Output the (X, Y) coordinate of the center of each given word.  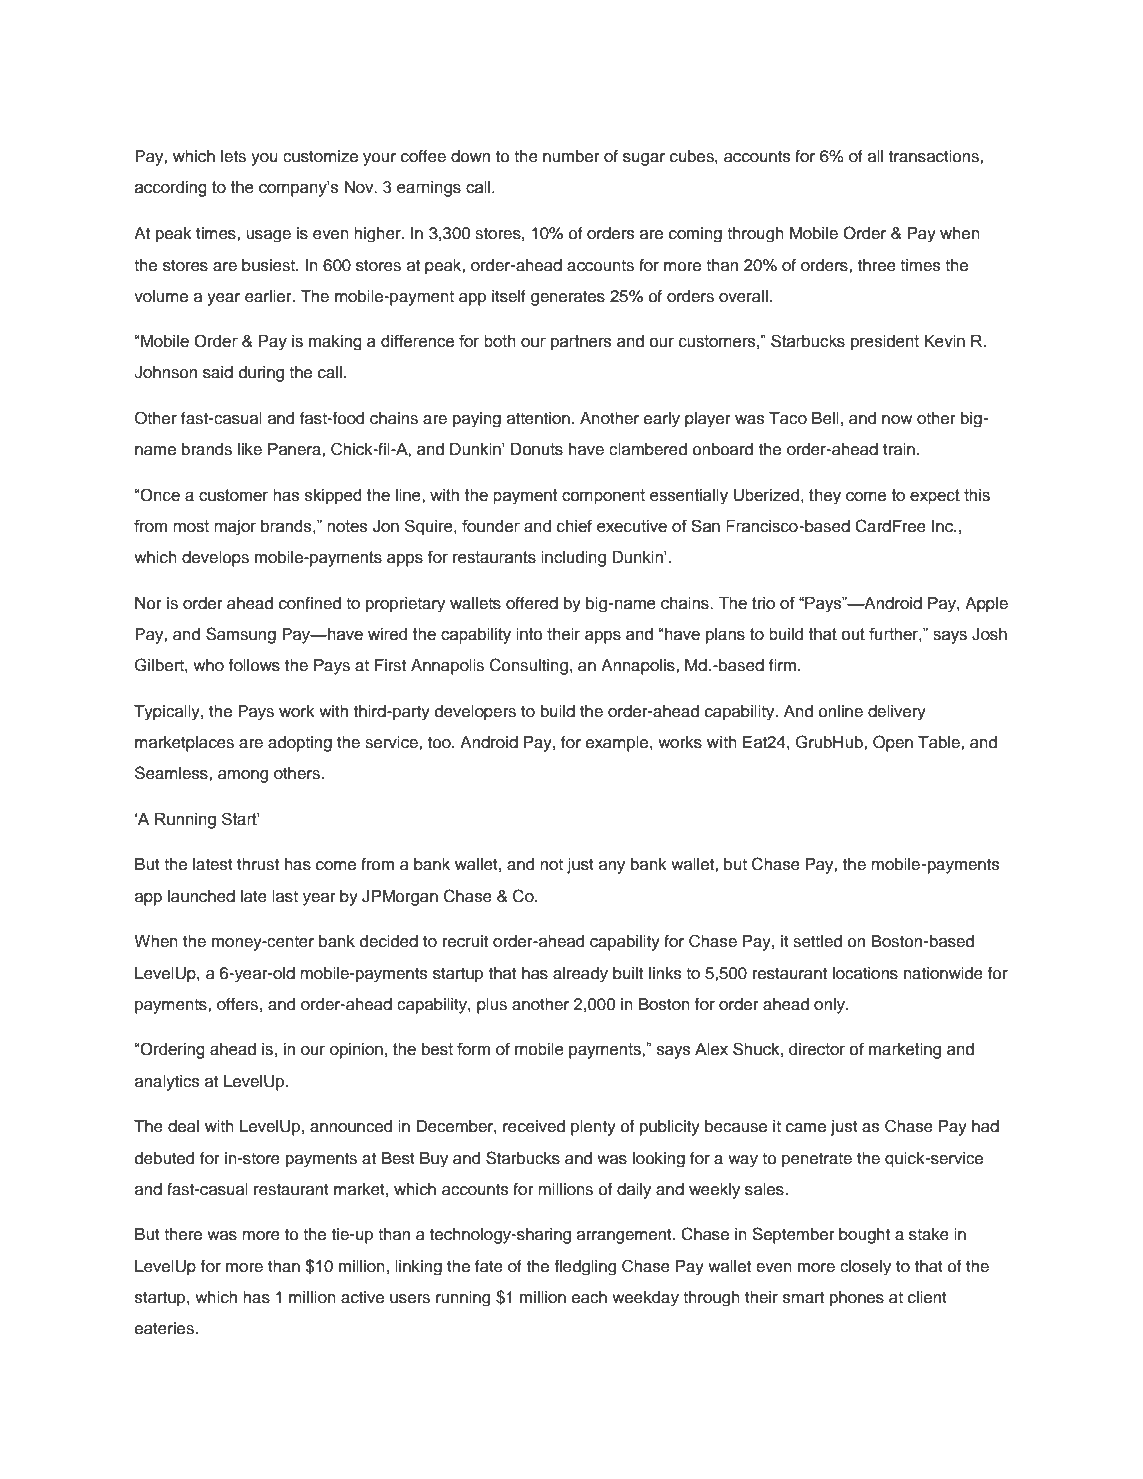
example (618, 744)
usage (268, 236)
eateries (165, 1328)
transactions (935, 156)
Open (893, 743)
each (589, 1297)
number (571, 156)
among (243, 776)
